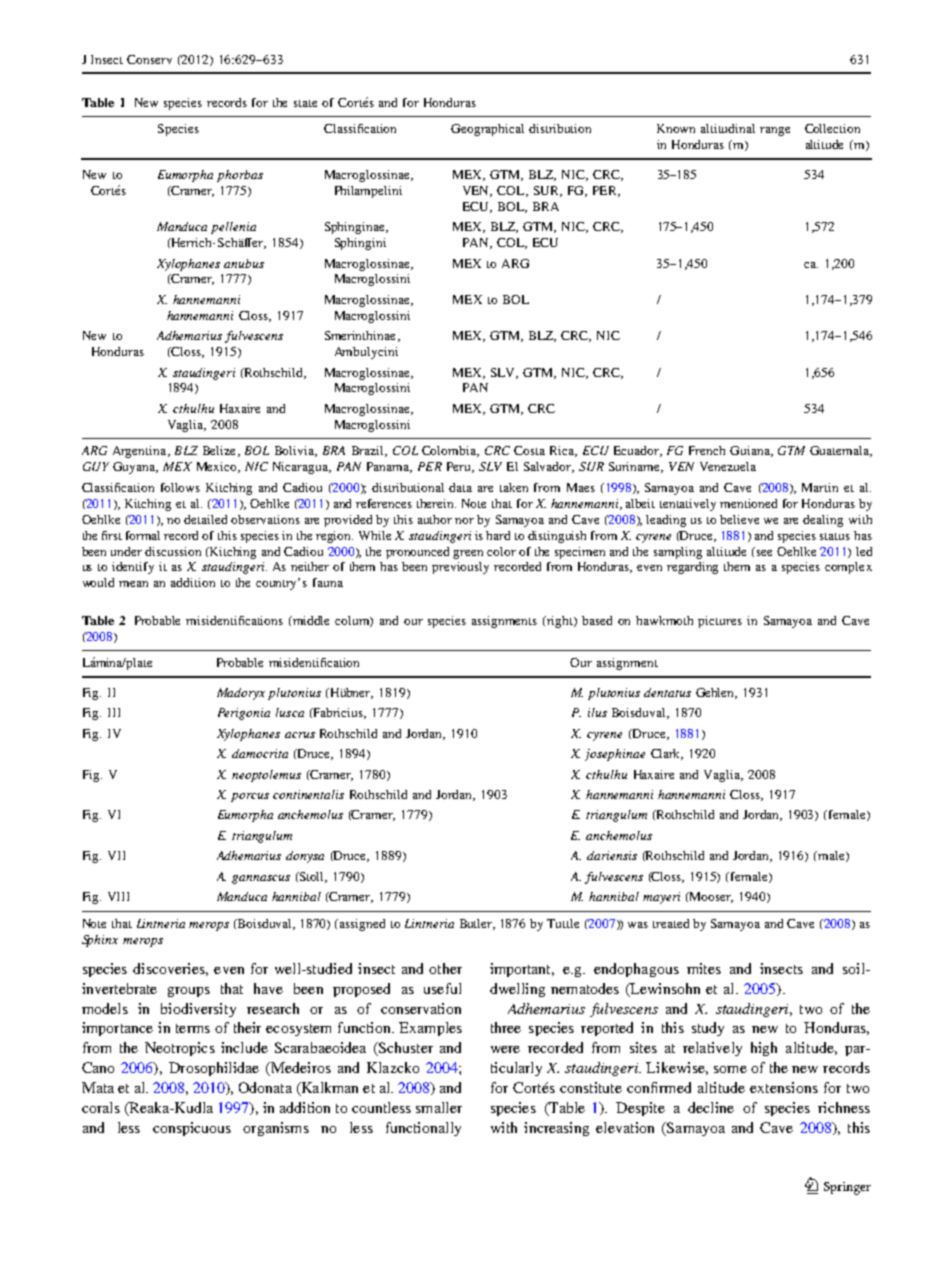 The height and width of the image is (1265, 952). I want to click on Guiana, so click(751, 451).
